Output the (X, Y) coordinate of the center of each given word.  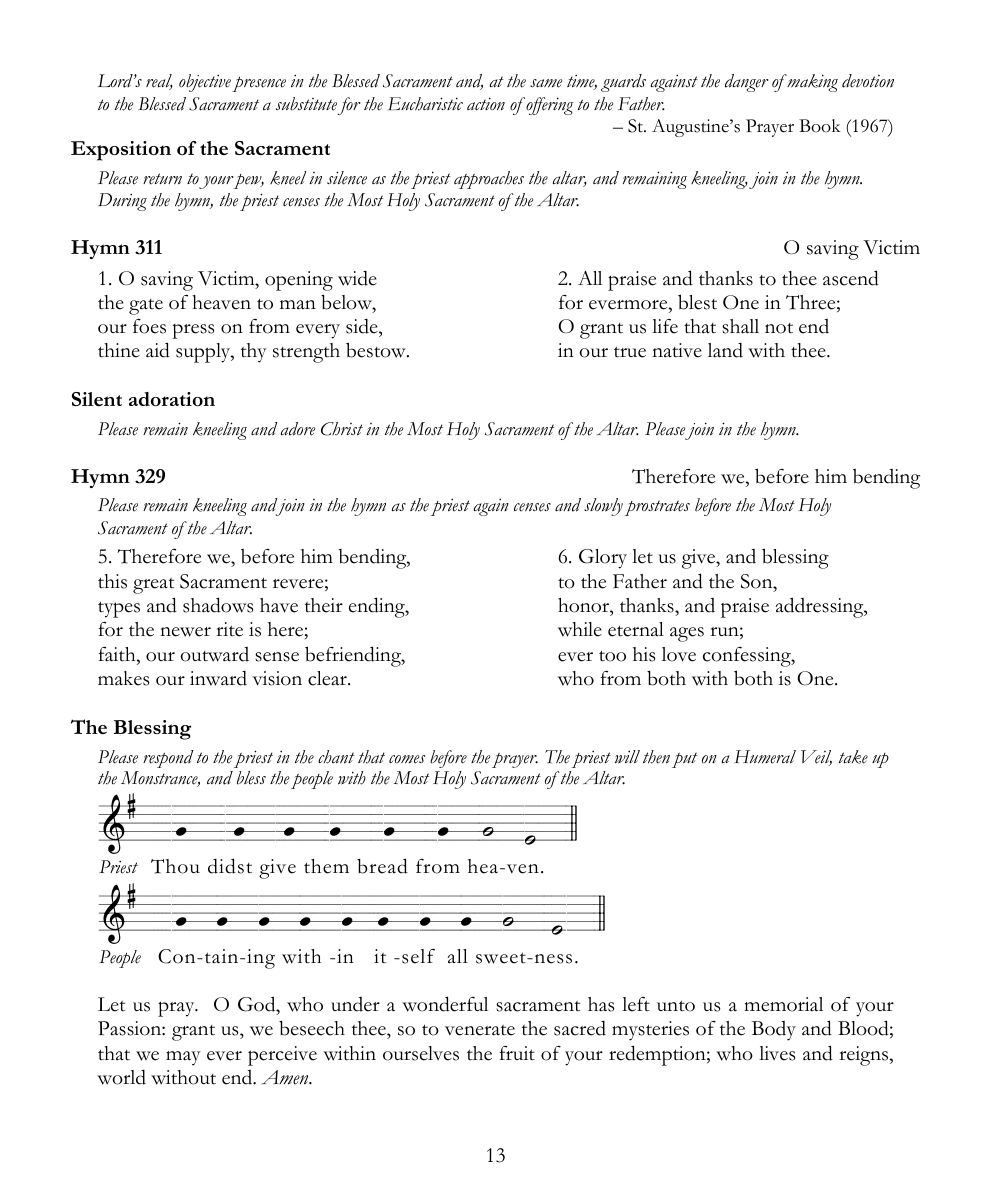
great (153, 586)
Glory (603, 559)
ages (687, 634)
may (183, 1058)
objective (205, 83)
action (486, 104)
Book (820, 126)
